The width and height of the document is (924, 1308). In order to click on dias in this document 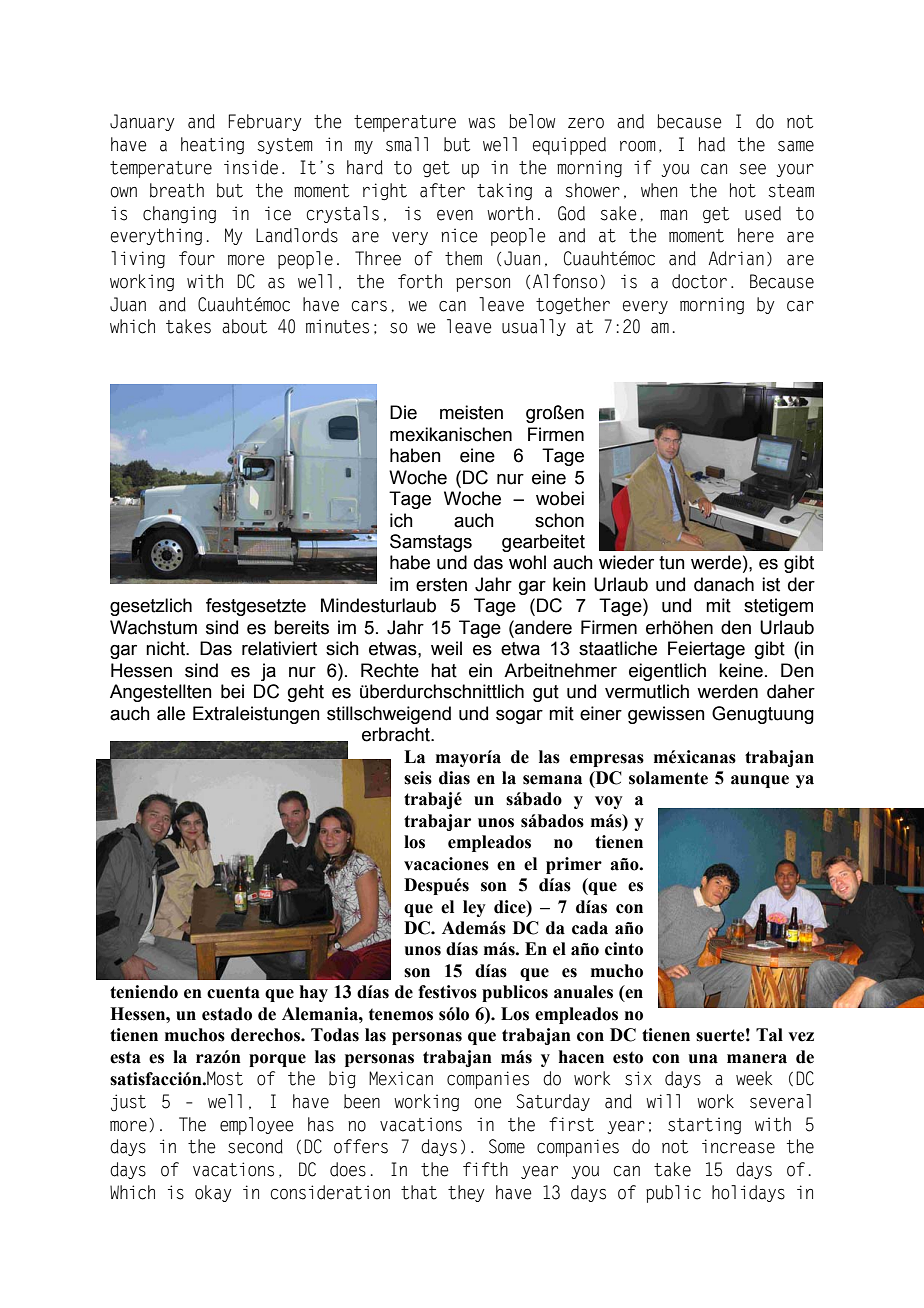, I will do `click(454, 778)`.
